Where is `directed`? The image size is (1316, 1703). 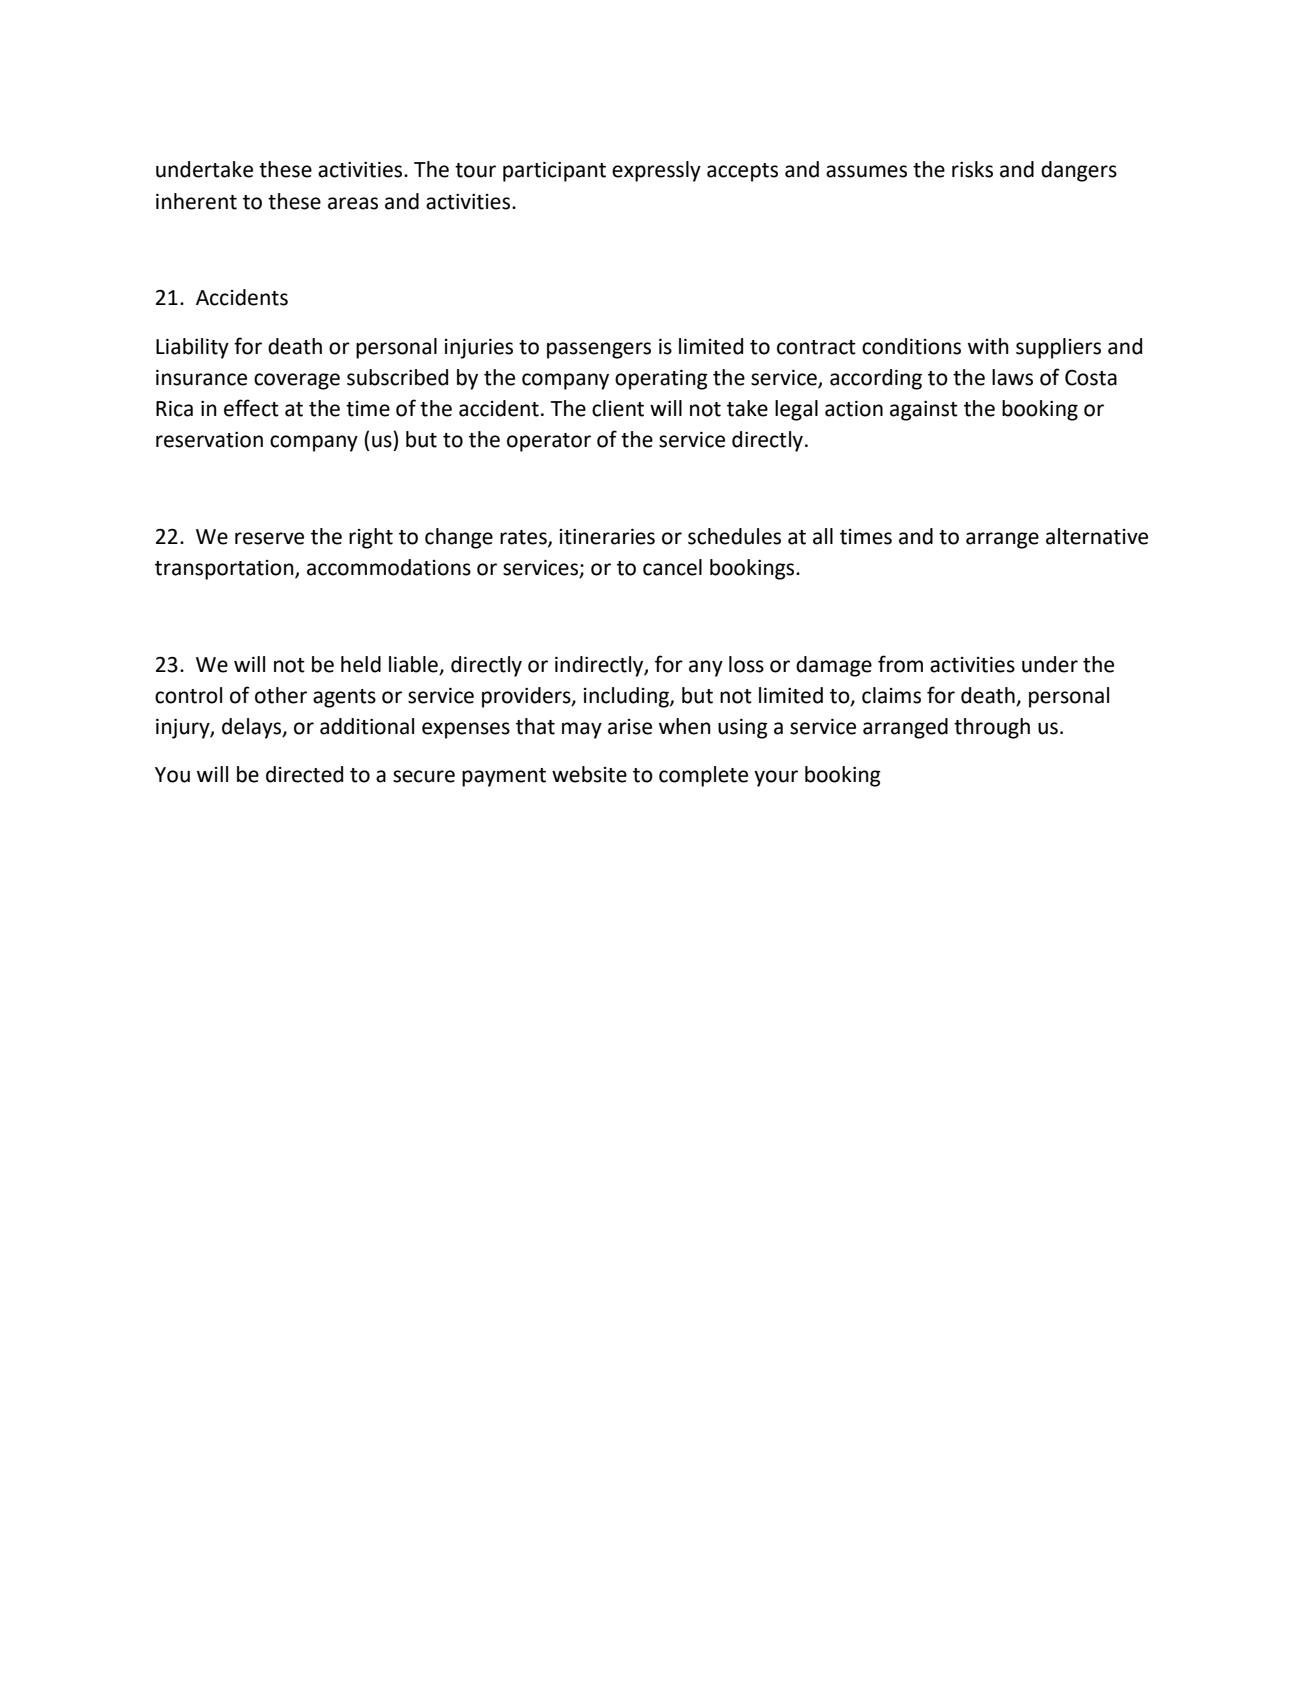
directed is located at coordinates (304, 774).
